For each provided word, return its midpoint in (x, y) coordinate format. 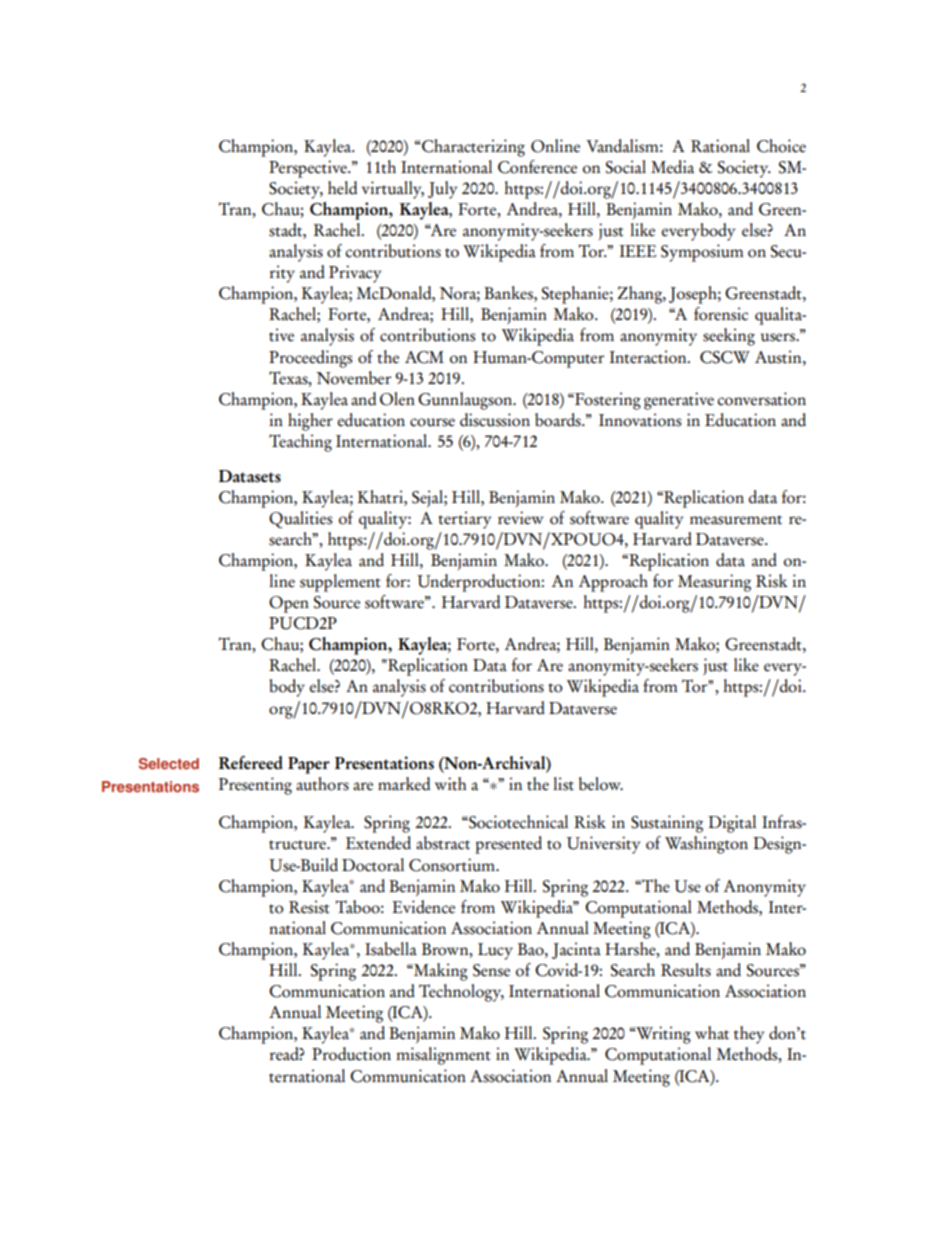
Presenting (255, 786)
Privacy (355, 274)
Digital (732, 824)
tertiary (465, 520)
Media (672, 167)
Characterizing (472, 148)
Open (289, 604)
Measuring (714, 583)
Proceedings (310, 359)
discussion (495, 420)
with (450, 784)
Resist (309, 907)
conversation (761, 399)
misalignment (443, 1056)
